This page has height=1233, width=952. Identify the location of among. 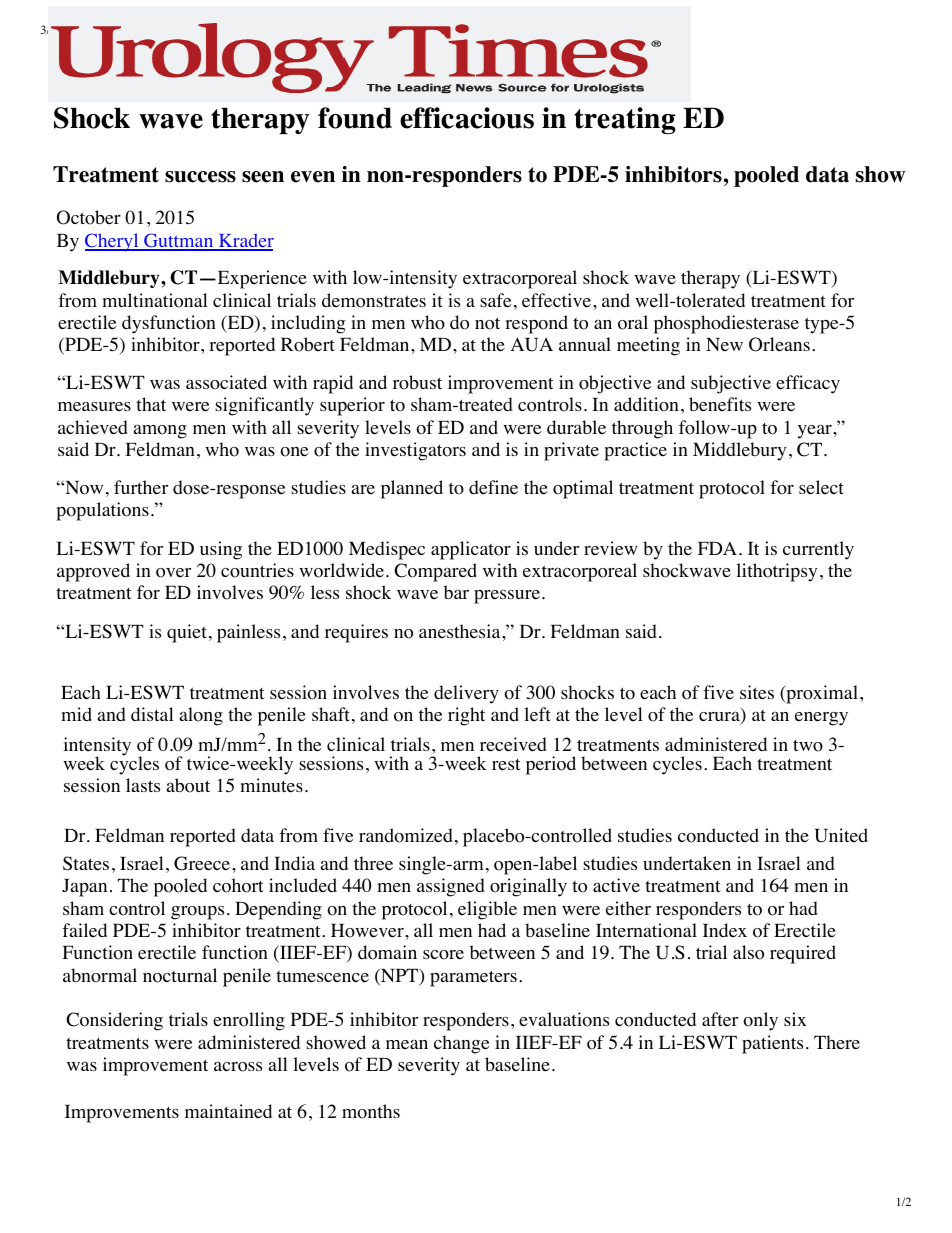
(160, 431).
